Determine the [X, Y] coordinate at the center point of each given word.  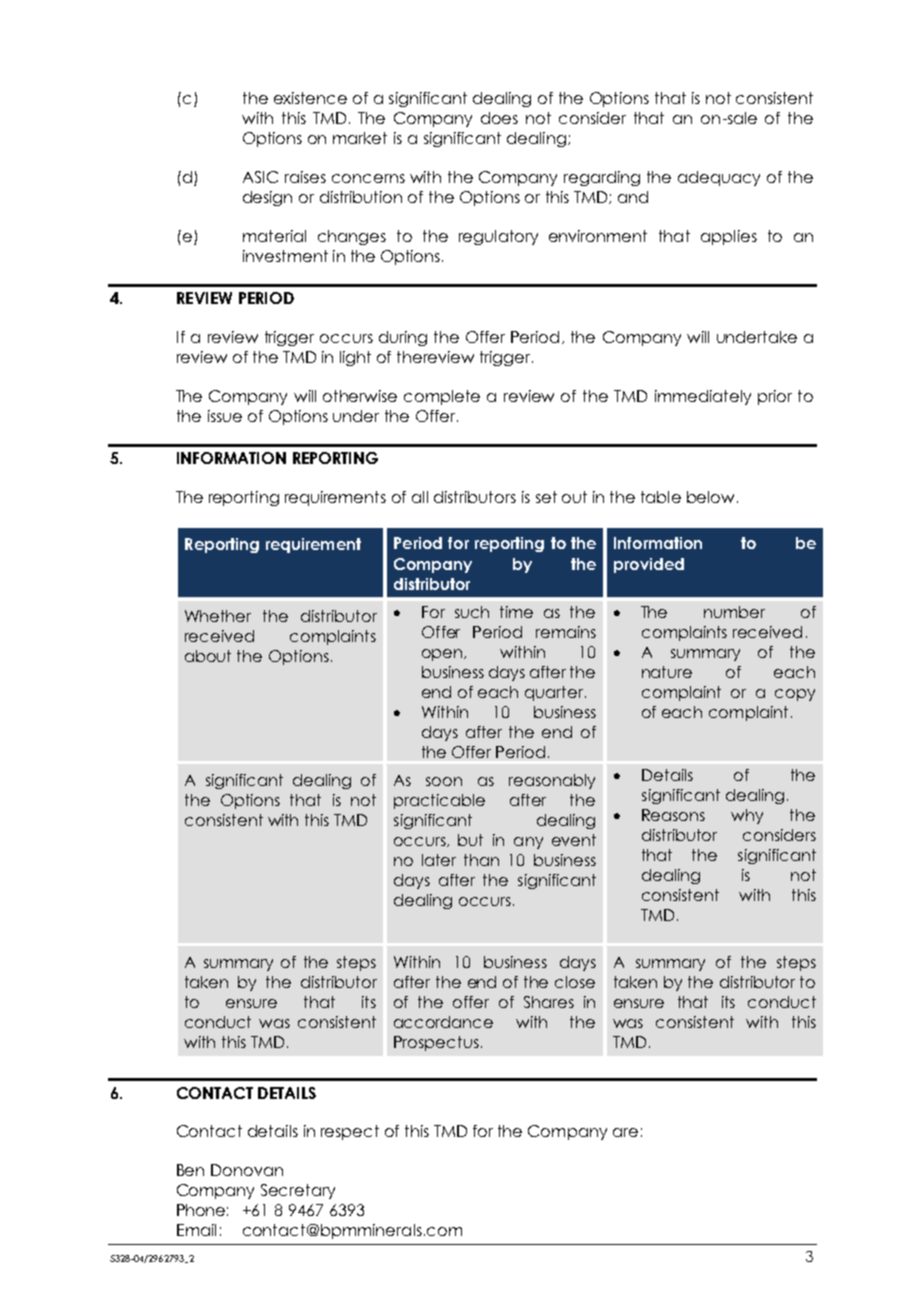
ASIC [260, 177]
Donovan [247, 1170]
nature [667, 672]
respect [350, 1132]
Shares [549, 1002]
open [443, 655]
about [208, 656]
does [499, 118]
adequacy [719, 178]
